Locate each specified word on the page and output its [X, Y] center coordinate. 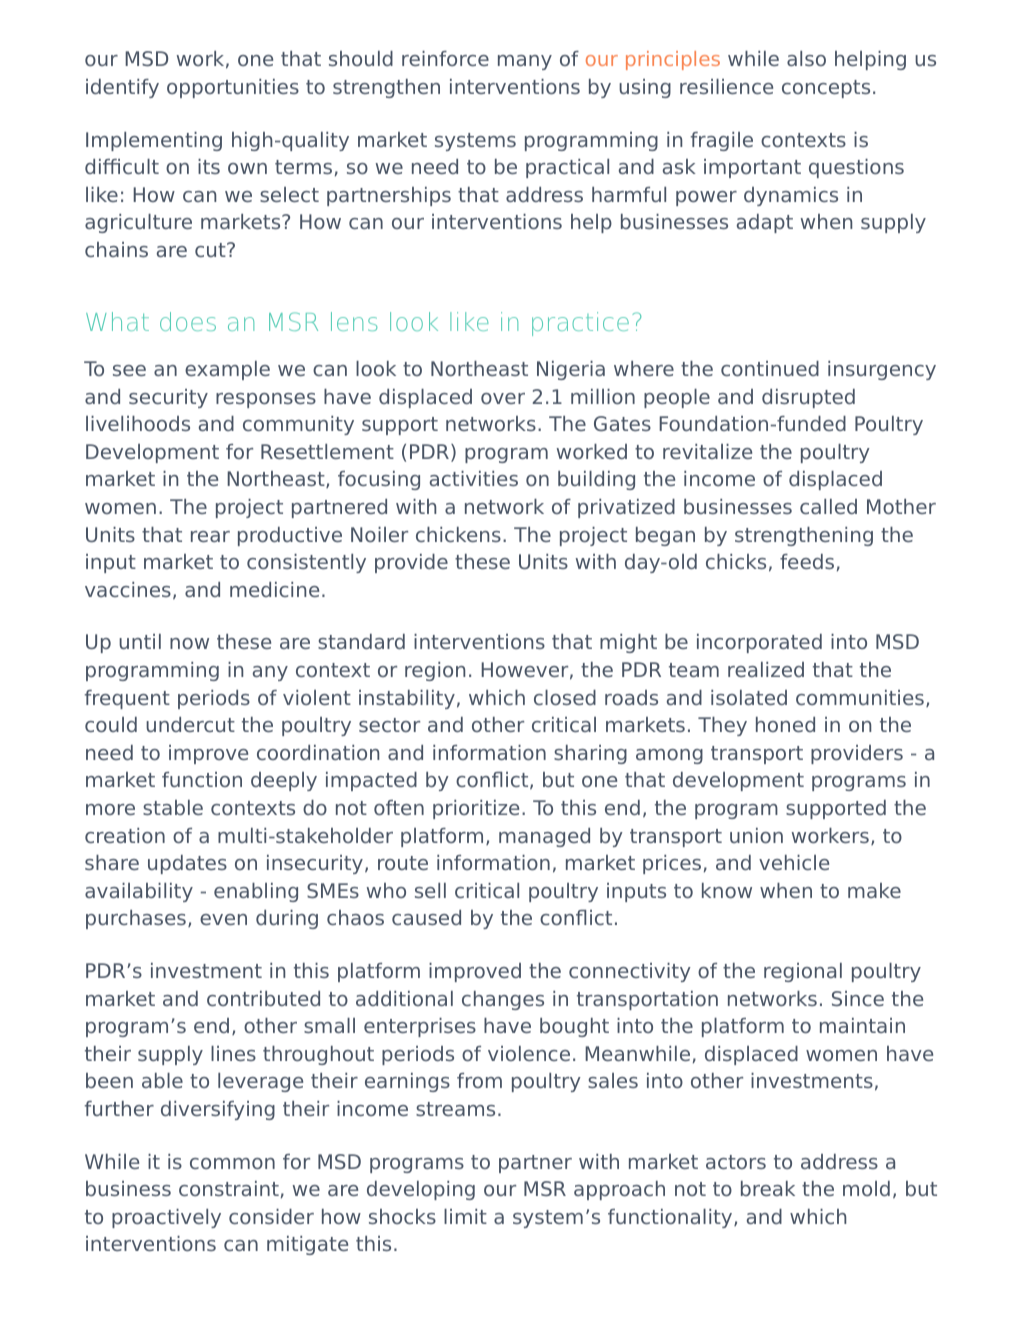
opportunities [233, 88]
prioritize [476, 809]
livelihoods [138, 423]
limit [465, 1216]
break [768, 1188]
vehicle [794, 862]
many [525, 62]
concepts [826, 89]
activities [474, 478]
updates [187, 864]
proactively [166, 1218]
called [828, 506]
